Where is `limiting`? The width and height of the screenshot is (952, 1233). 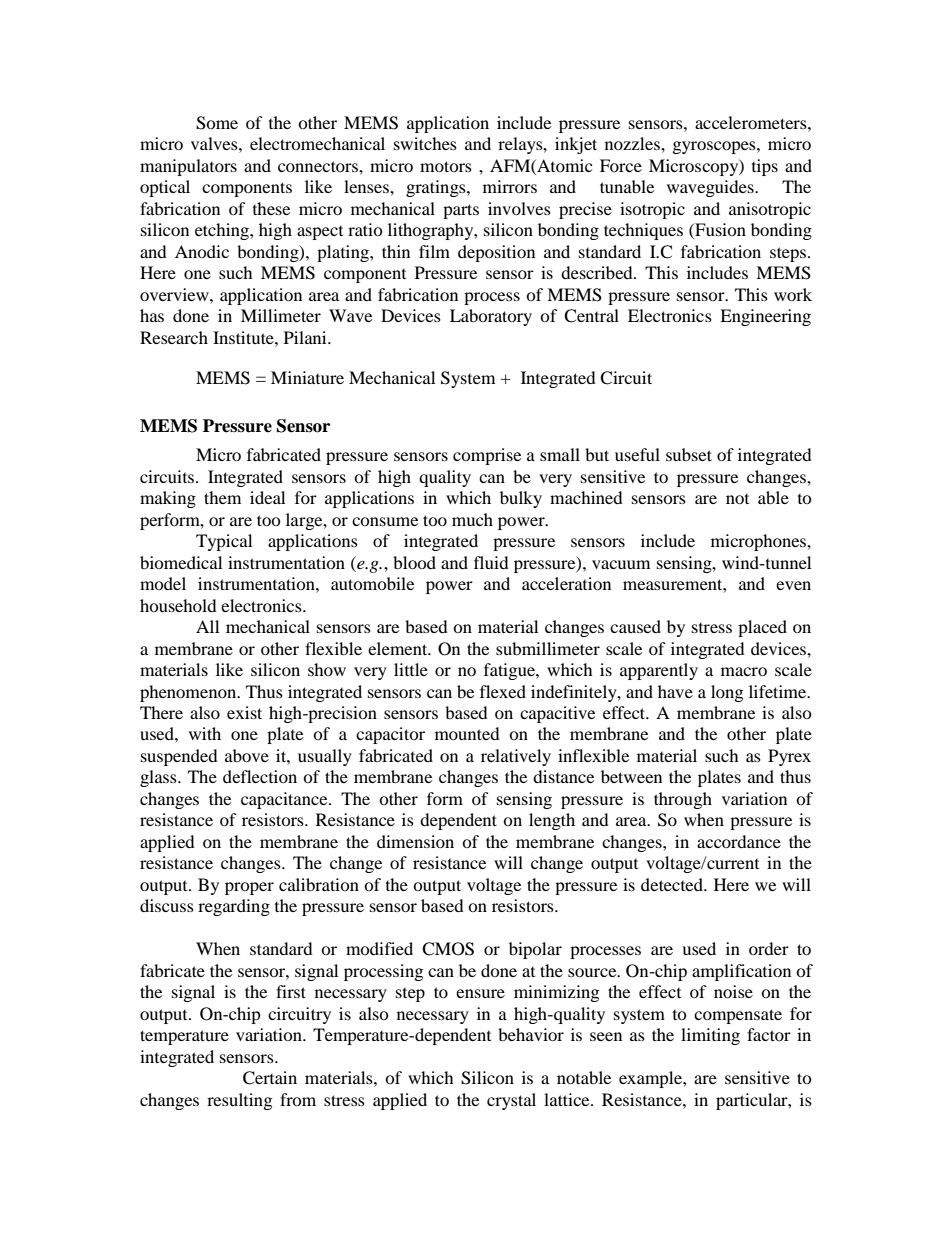 limiting is located at coordinates (710, 1036).
